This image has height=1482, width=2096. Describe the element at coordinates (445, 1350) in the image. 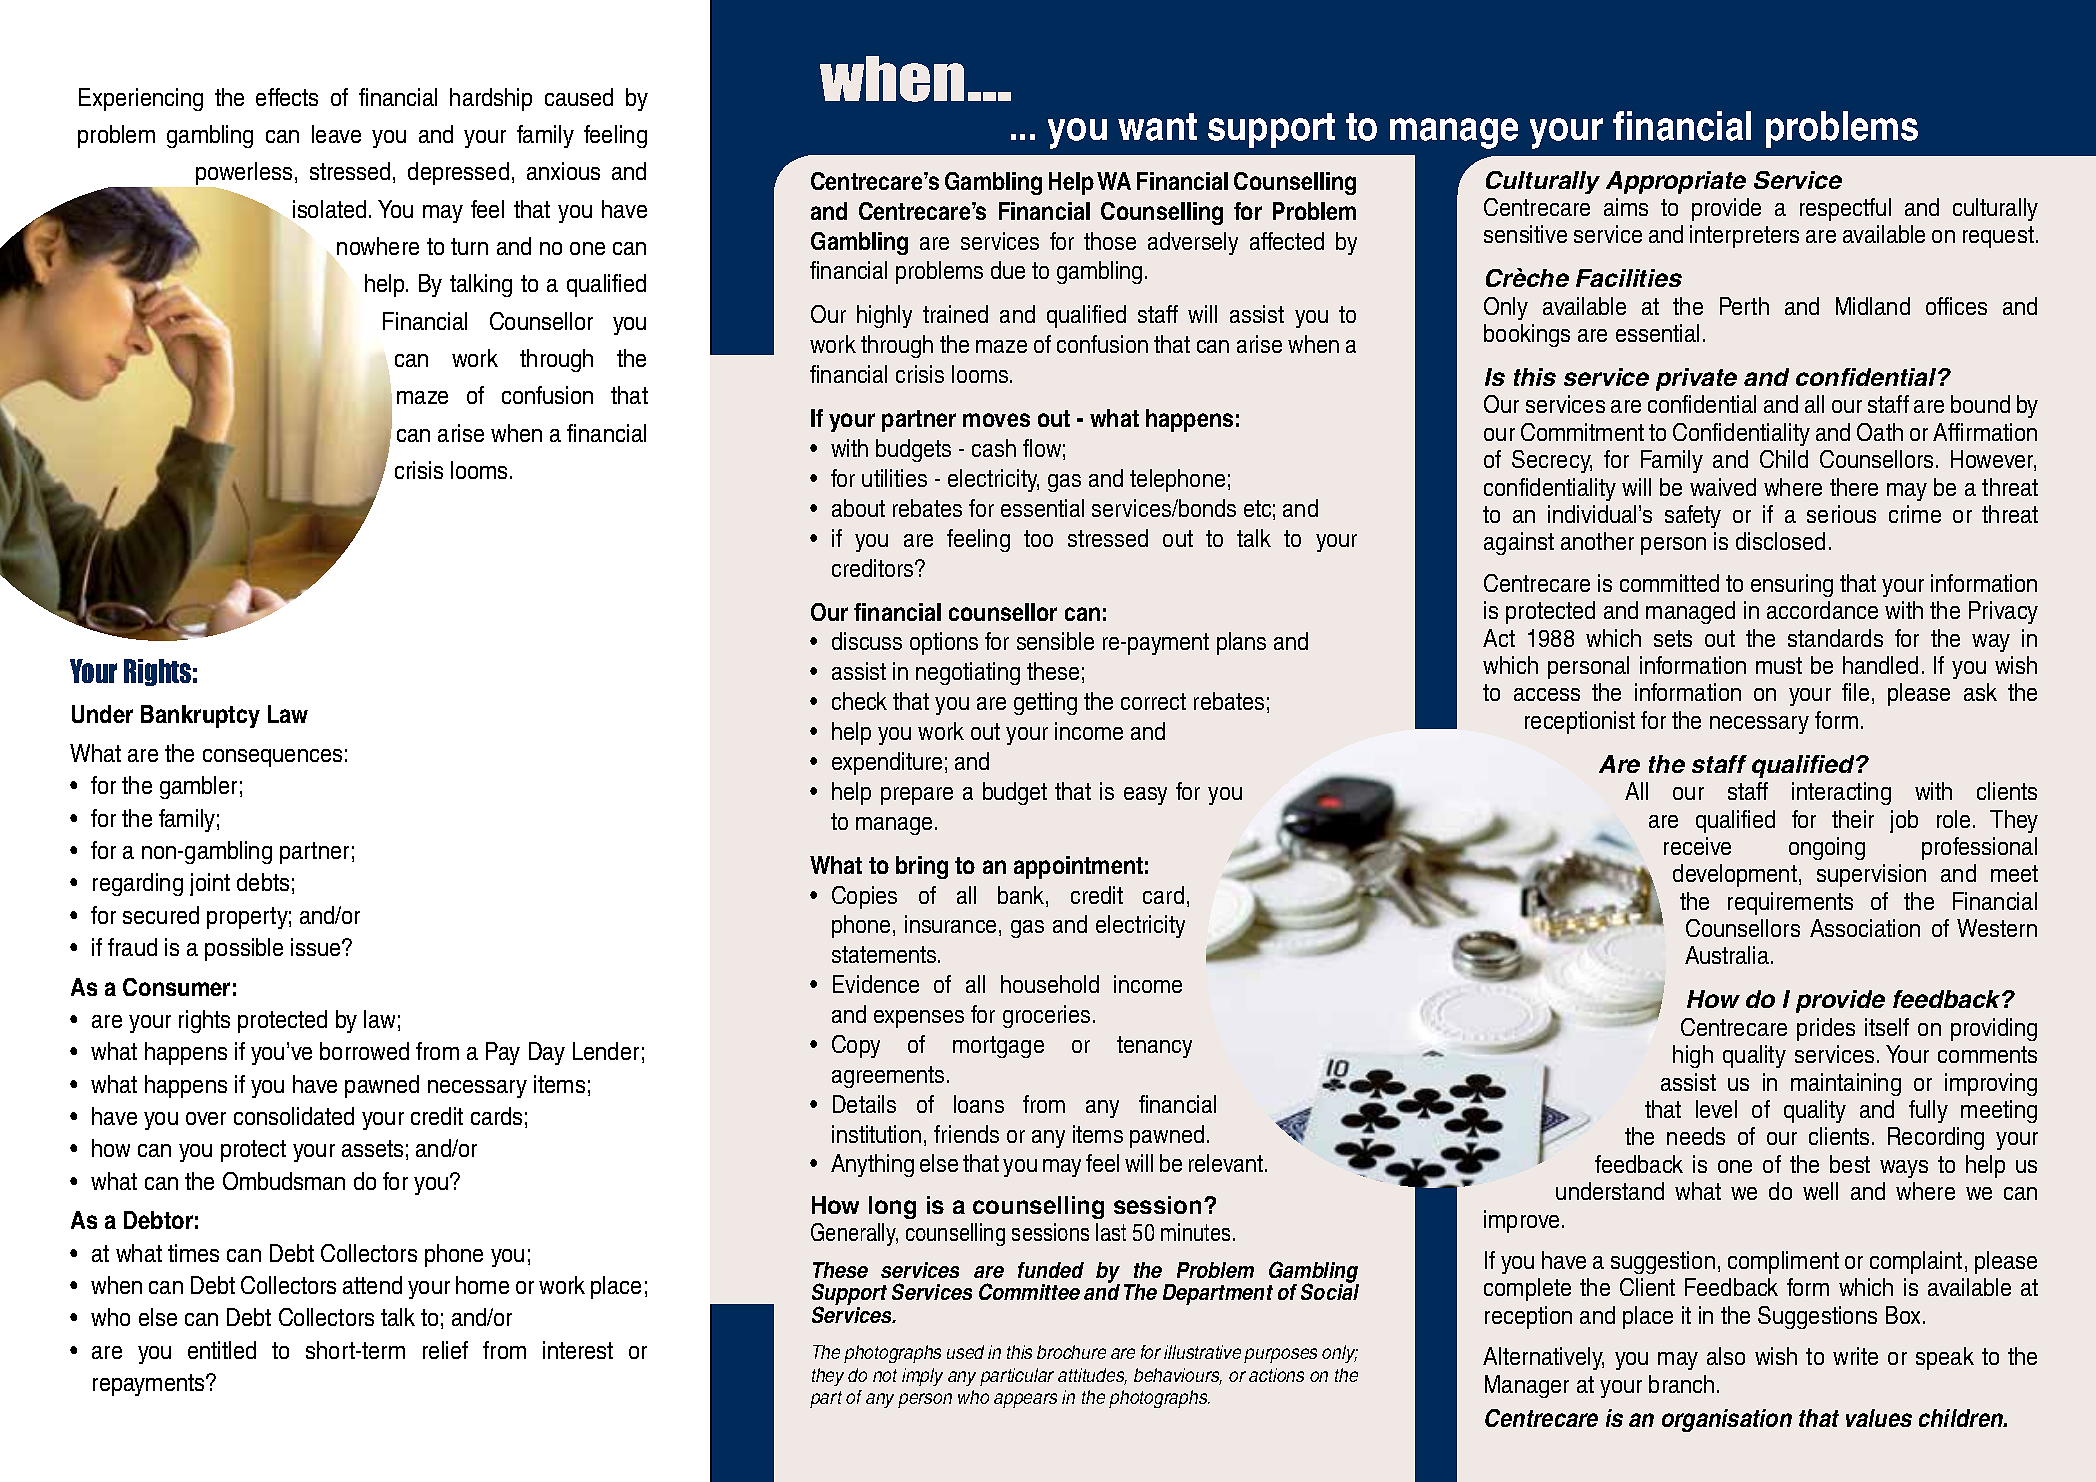

I see `relief` at that location.
